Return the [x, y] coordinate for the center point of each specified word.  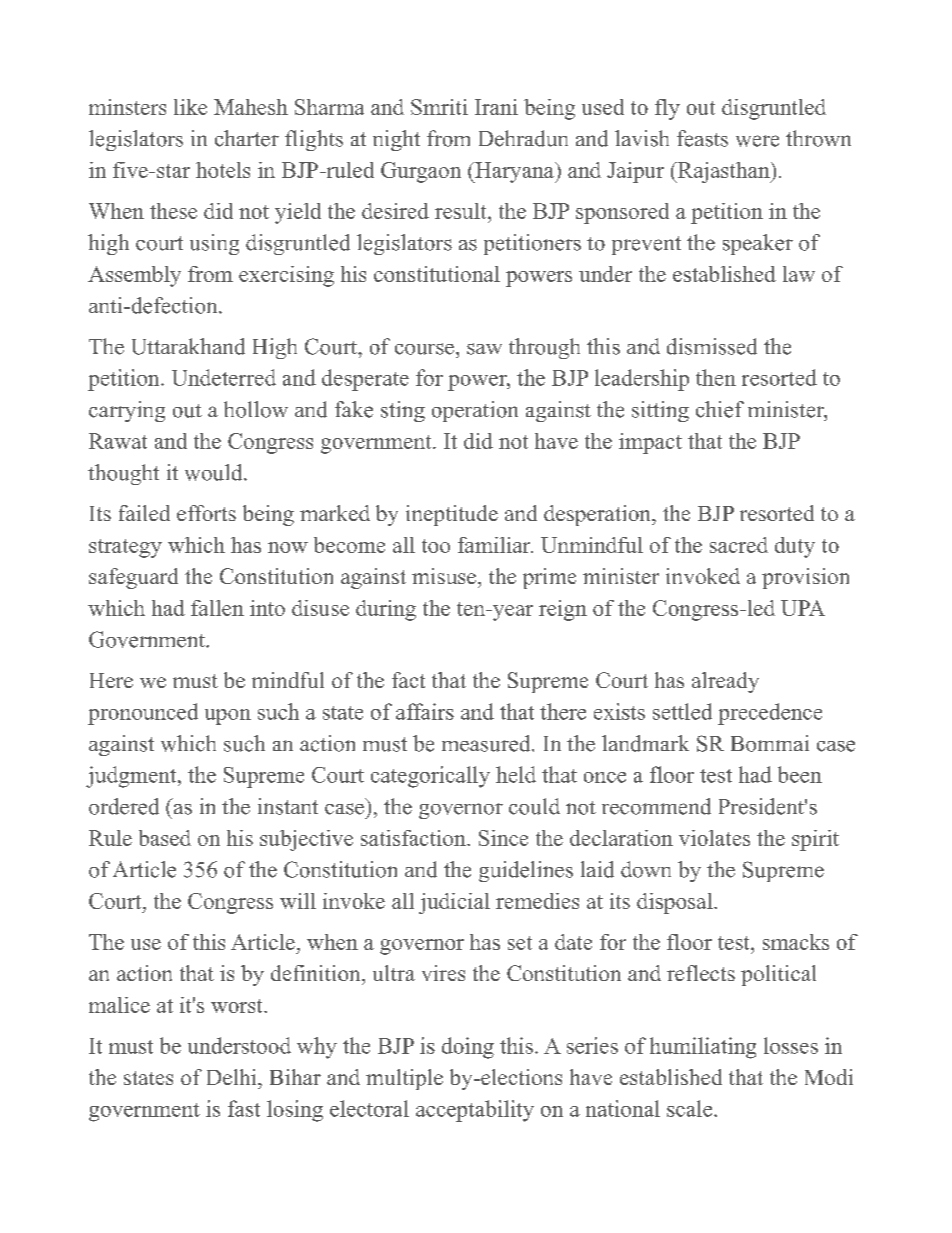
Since [503, 838]
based [165, 838]
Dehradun [523, 138]
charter [247, 138]
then [716, 377]
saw [484, 349]
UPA [803, 608]
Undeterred [224, 377]
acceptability [475, 1111]
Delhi [233, 1077]
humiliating [703, 1048]
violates [714, 838]
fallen [217, 608]
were [757, 141]
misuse [445, 576]
